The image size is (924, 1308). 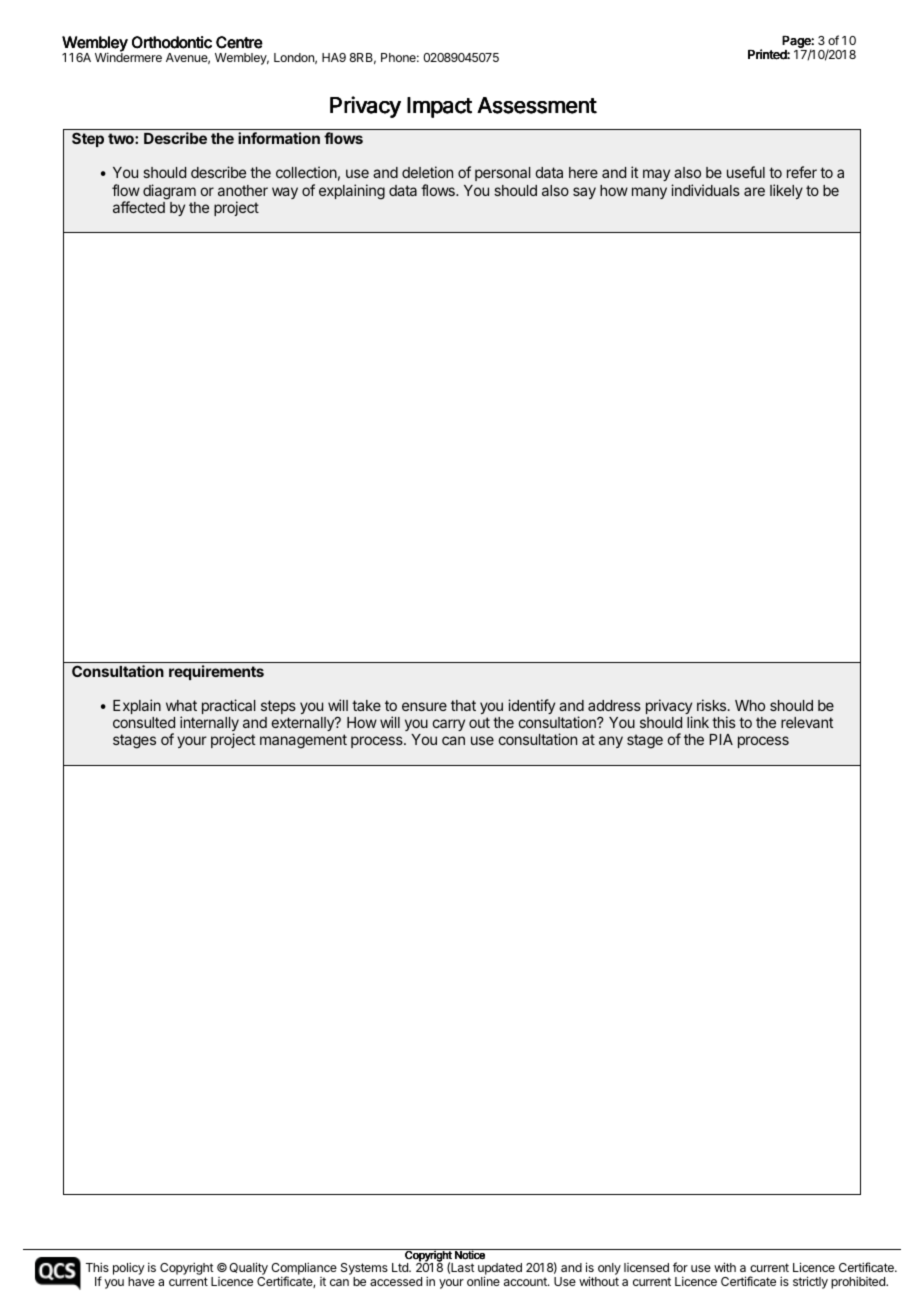 What do you see at coordinates (584, 193) in the document?
I see `say` at bounding box center [584, 193].
